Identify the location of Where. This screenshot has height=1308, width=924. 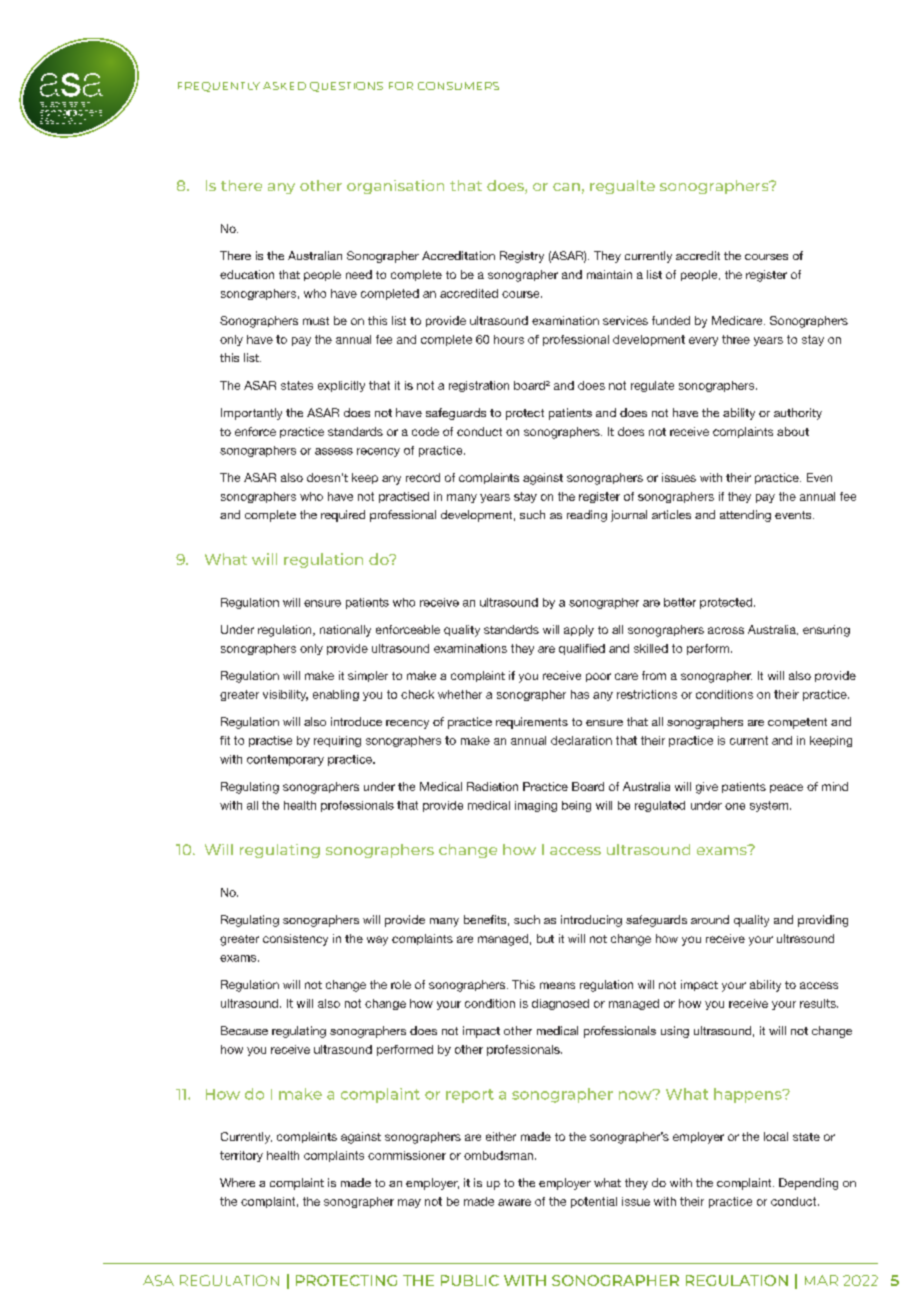
(237, 1182).
